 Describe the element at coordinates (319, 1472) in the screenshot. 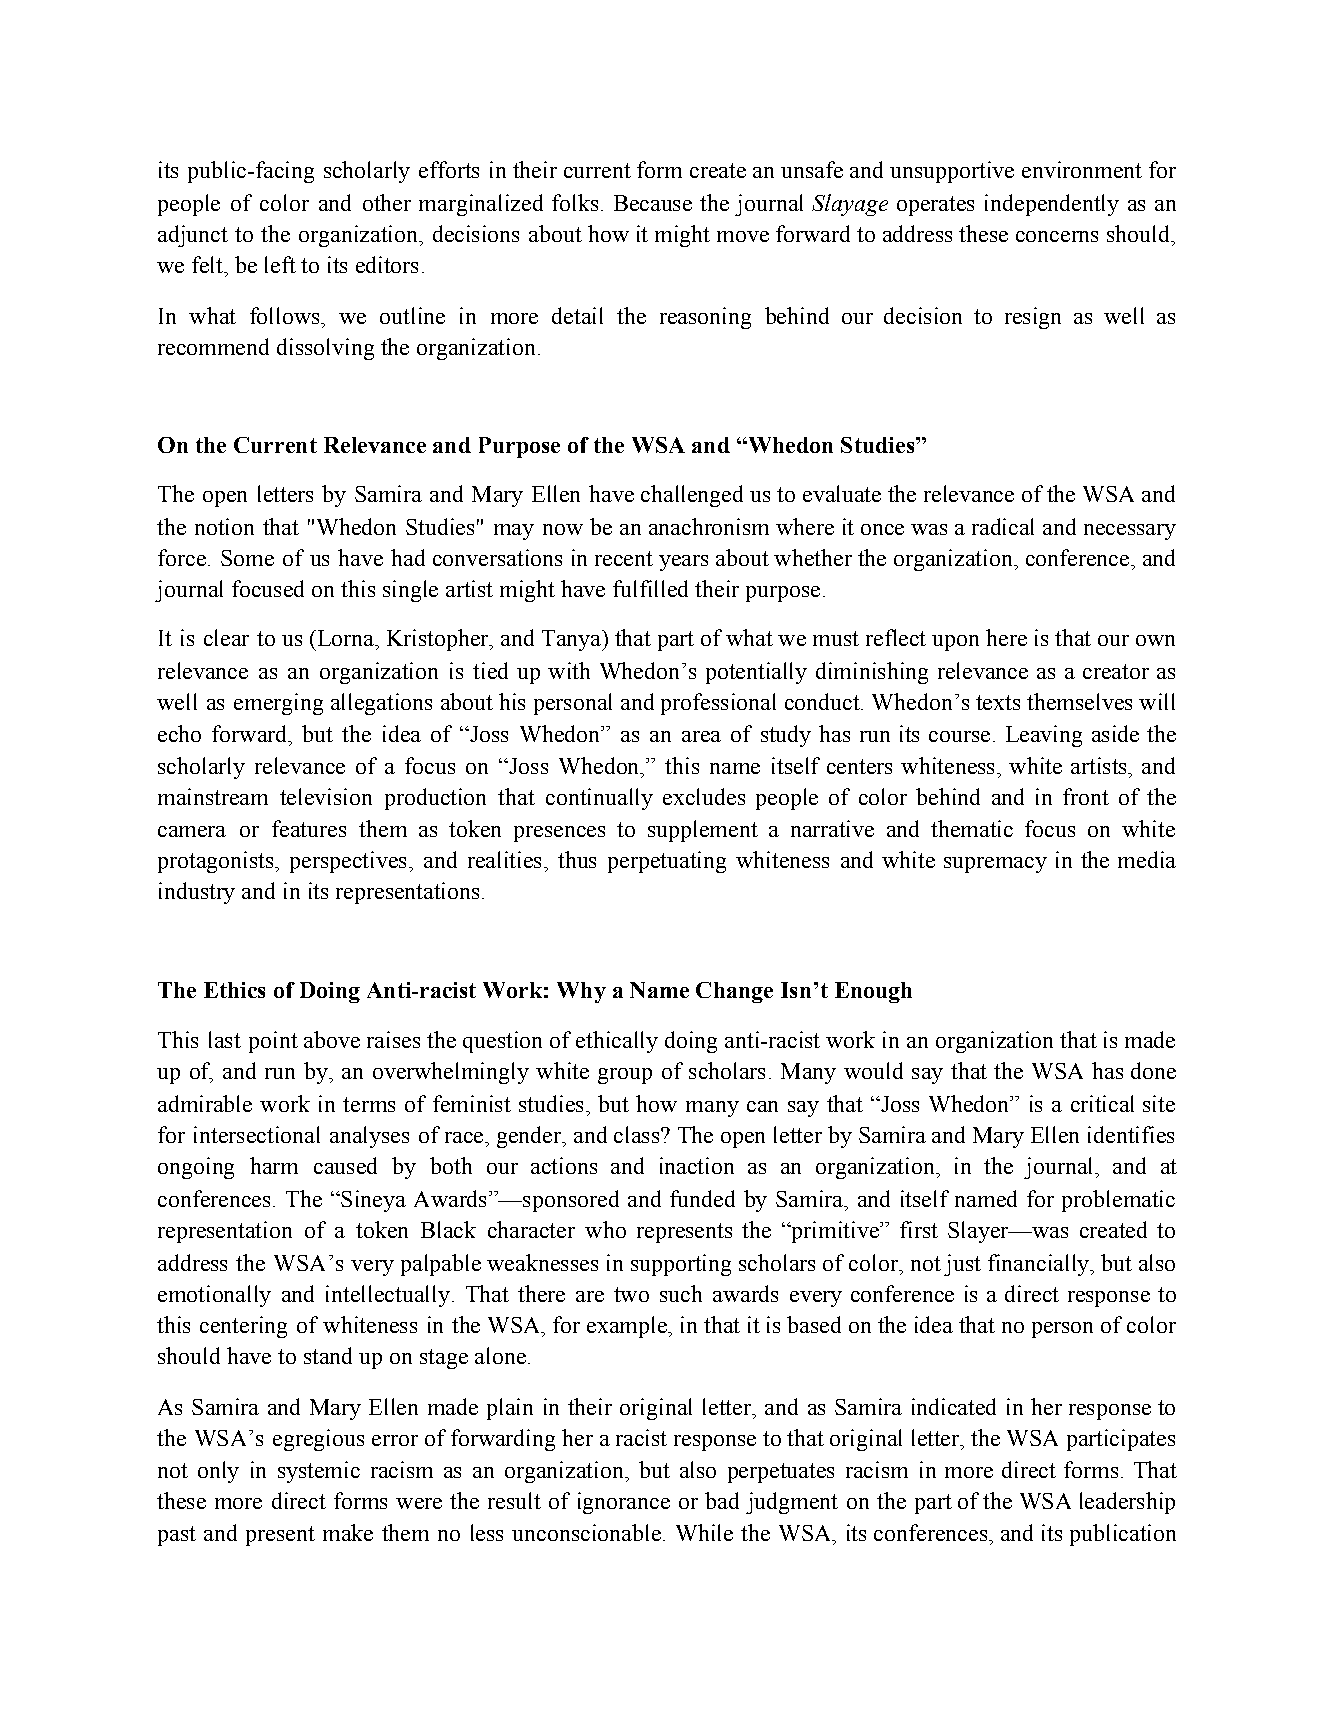

I see `systemic` at that location.
